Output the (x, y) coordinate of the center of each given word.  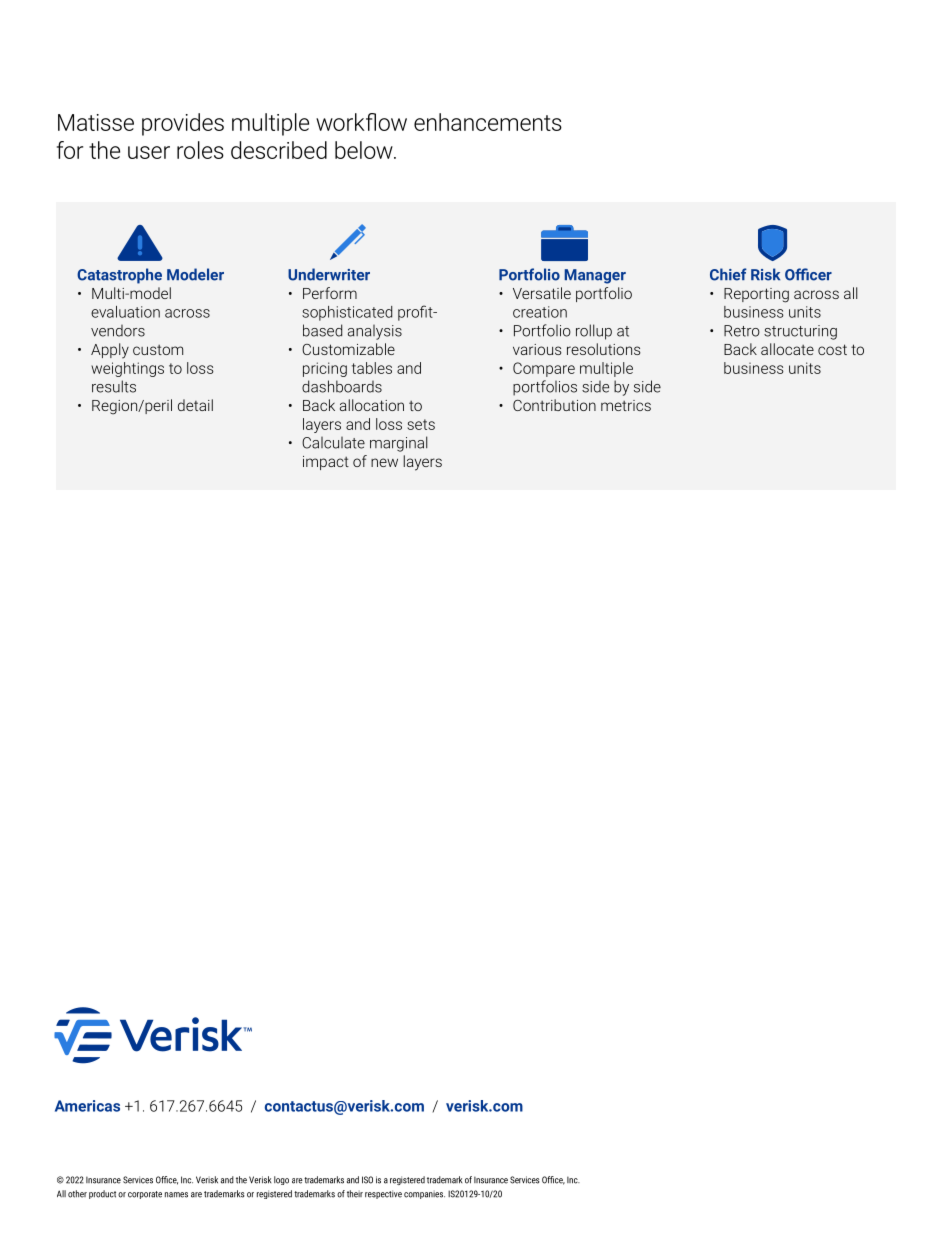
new (384, 462)
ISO (367, 1180)
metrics (626, 405)
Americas (87, 1106)
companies (424, 1194)
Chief (728, 274)
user (149, 152)
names (176, 1195)
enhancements (488, 122)
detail (195, 405)
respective (383, 1194)
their (355, 1194)
